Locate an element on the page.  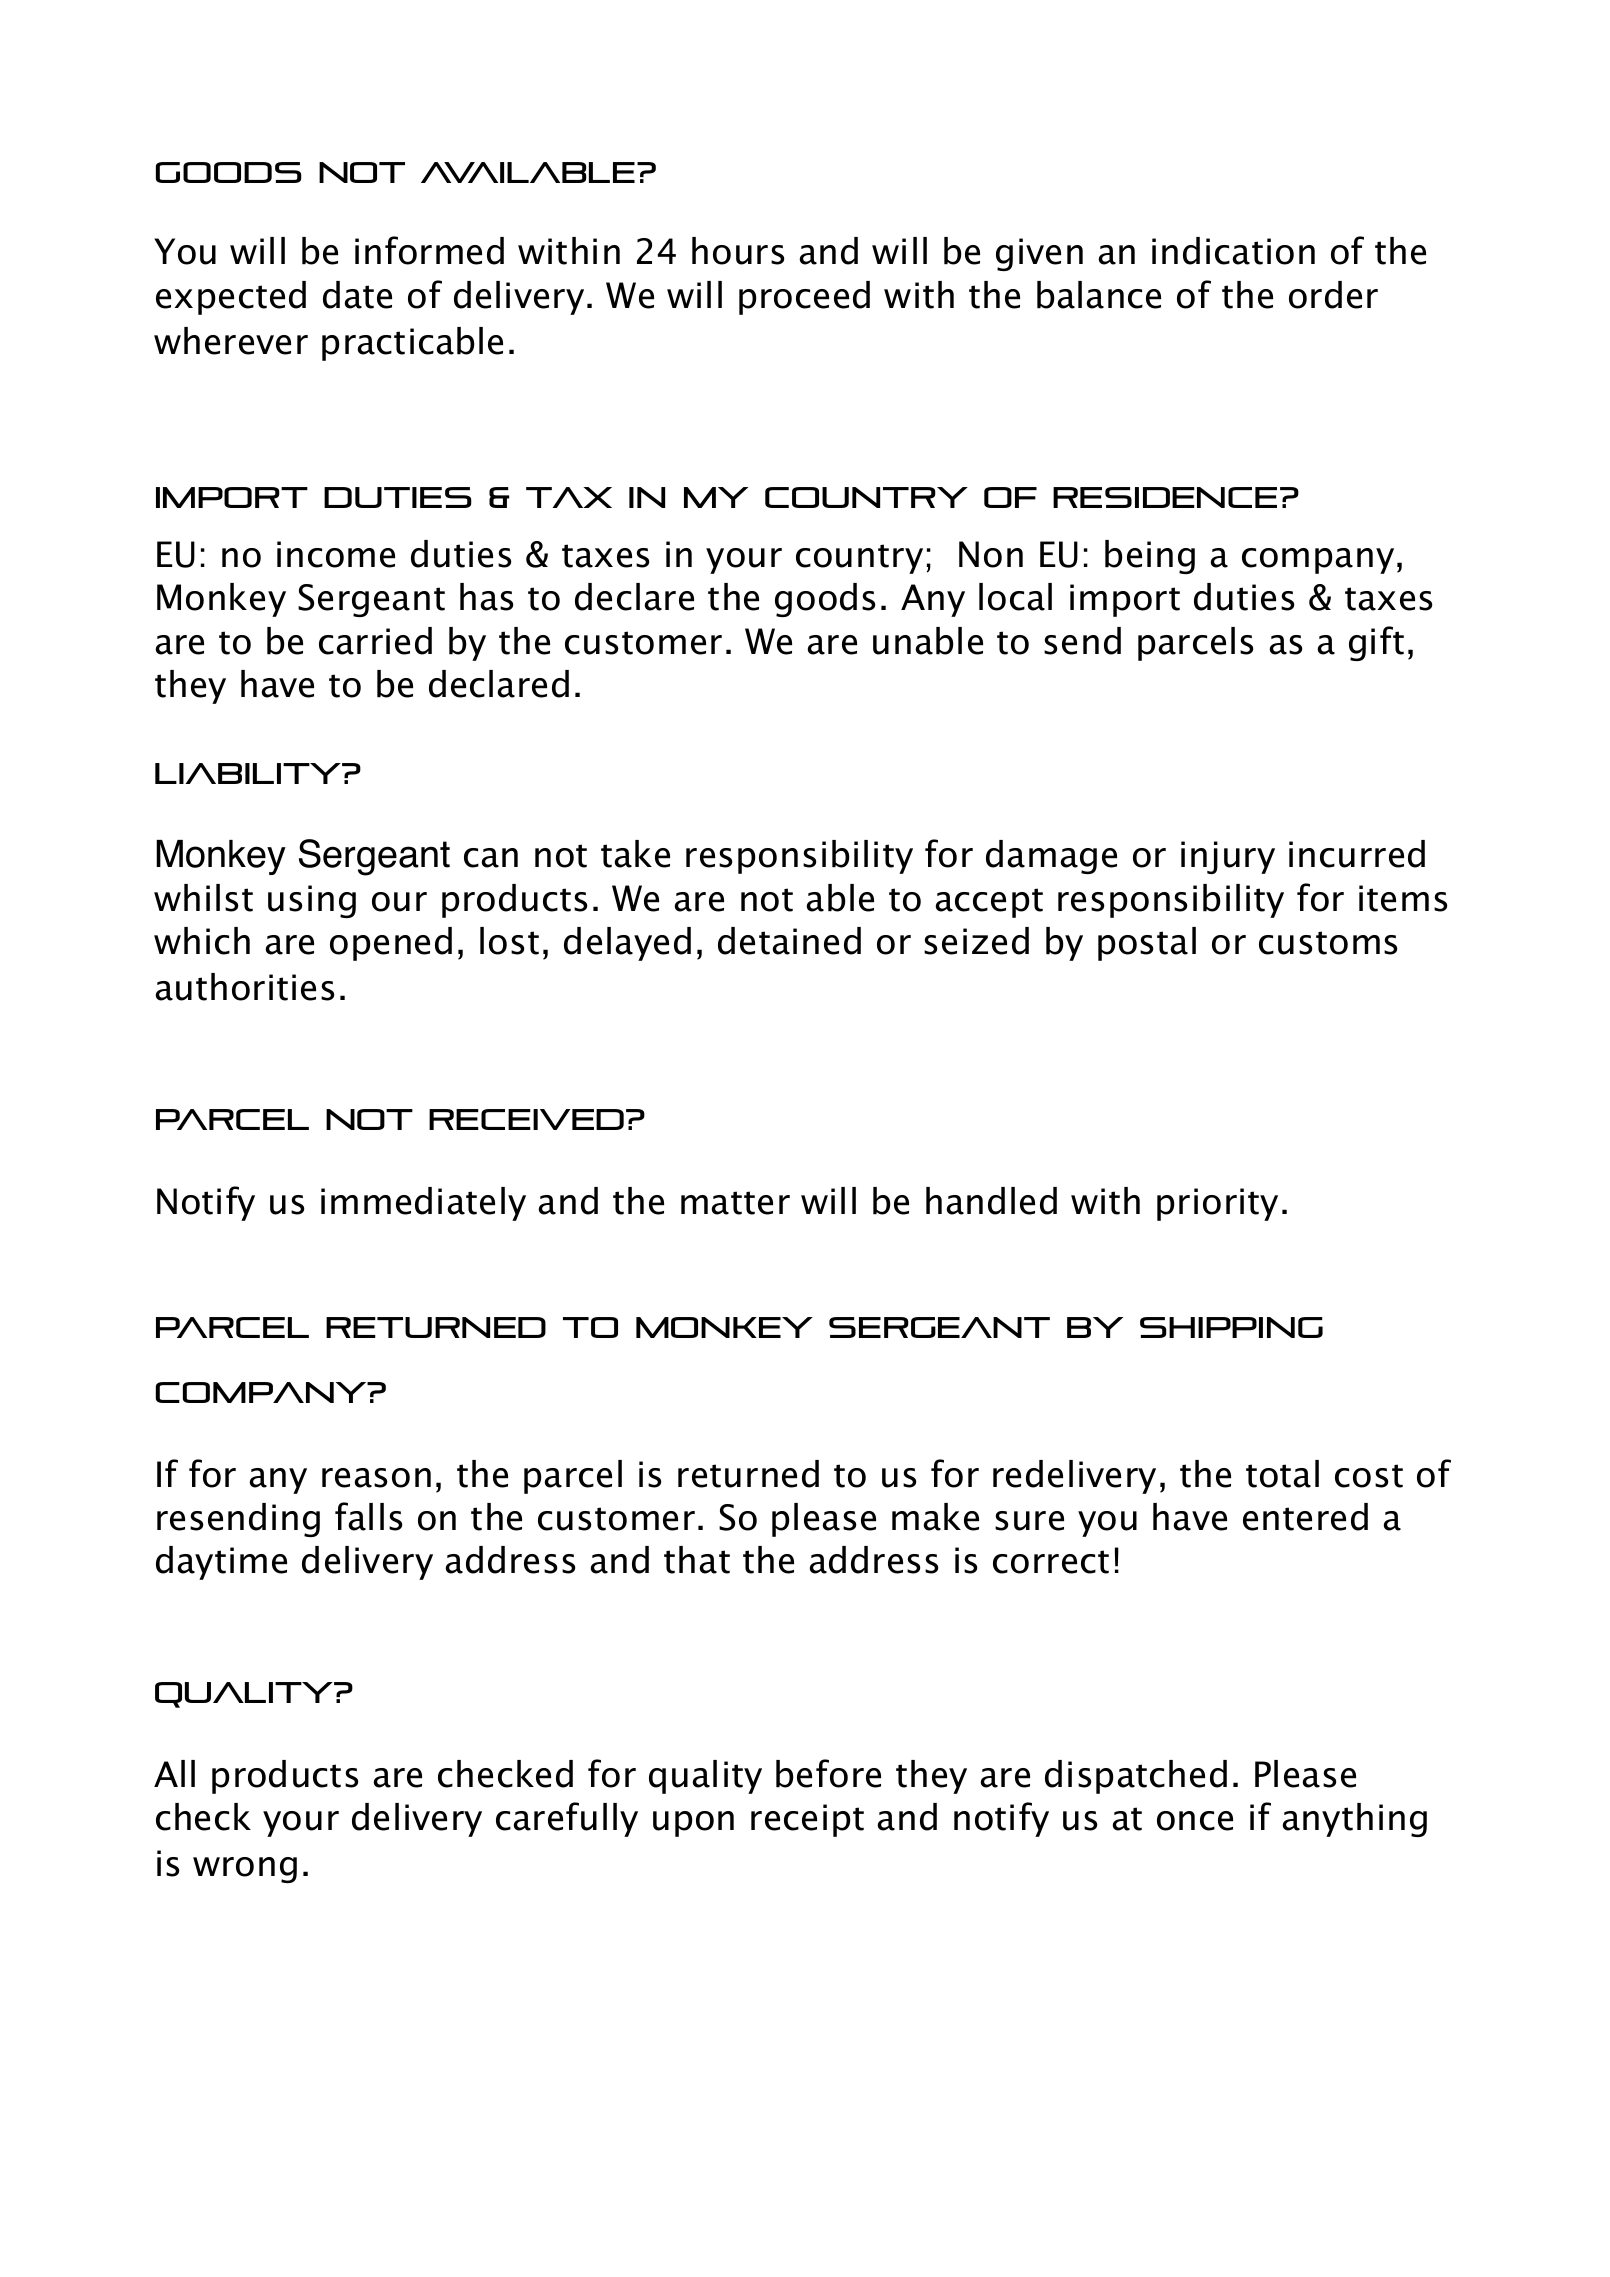
customs is located at coordinates (1328, 943).
